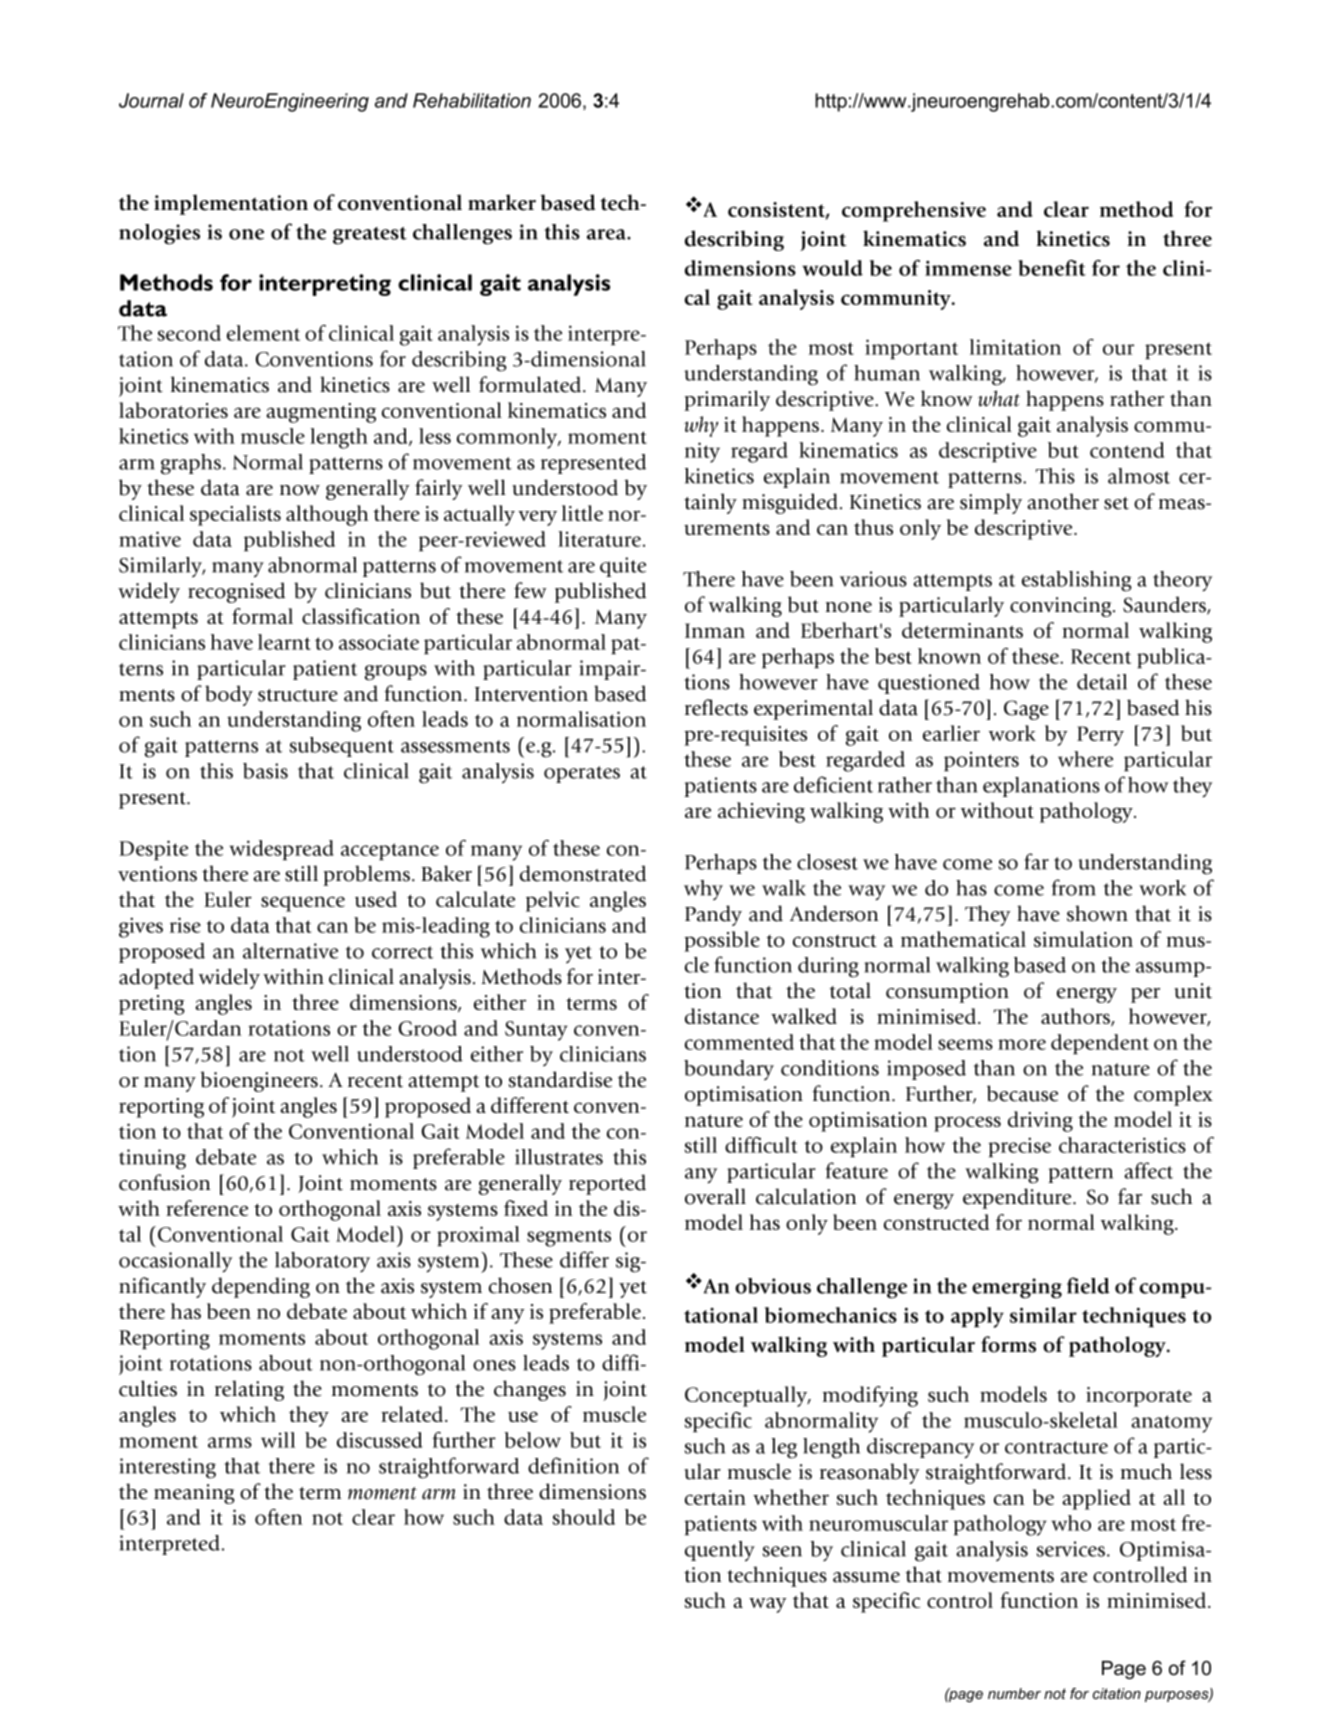 The width and height of the screenshot is (1337, 1735). Describe the element at coordinates (303, 904) in the screenshot. I see `sequence` at that location.
